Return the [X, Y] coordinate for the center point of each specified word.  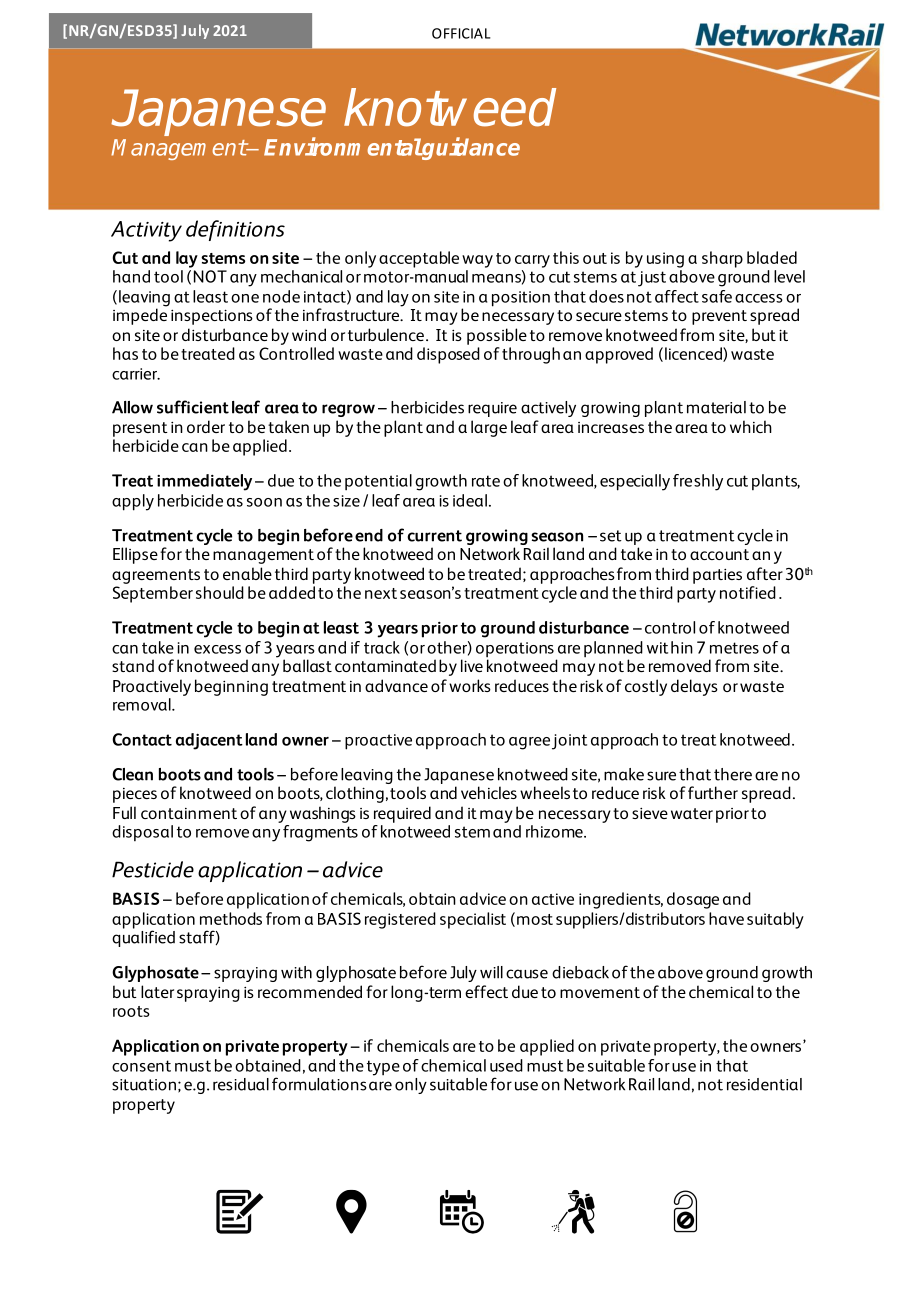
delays [694, 687]
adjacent [209, 741]
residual [241, 1084]
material [716, 407]
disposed [448, 355]
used [506, 1065]
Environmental [343, 146]
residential [764, 1084]
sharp [722, 259]
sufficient [193, 407]
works [470, 685]
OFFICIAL [461, 33]
